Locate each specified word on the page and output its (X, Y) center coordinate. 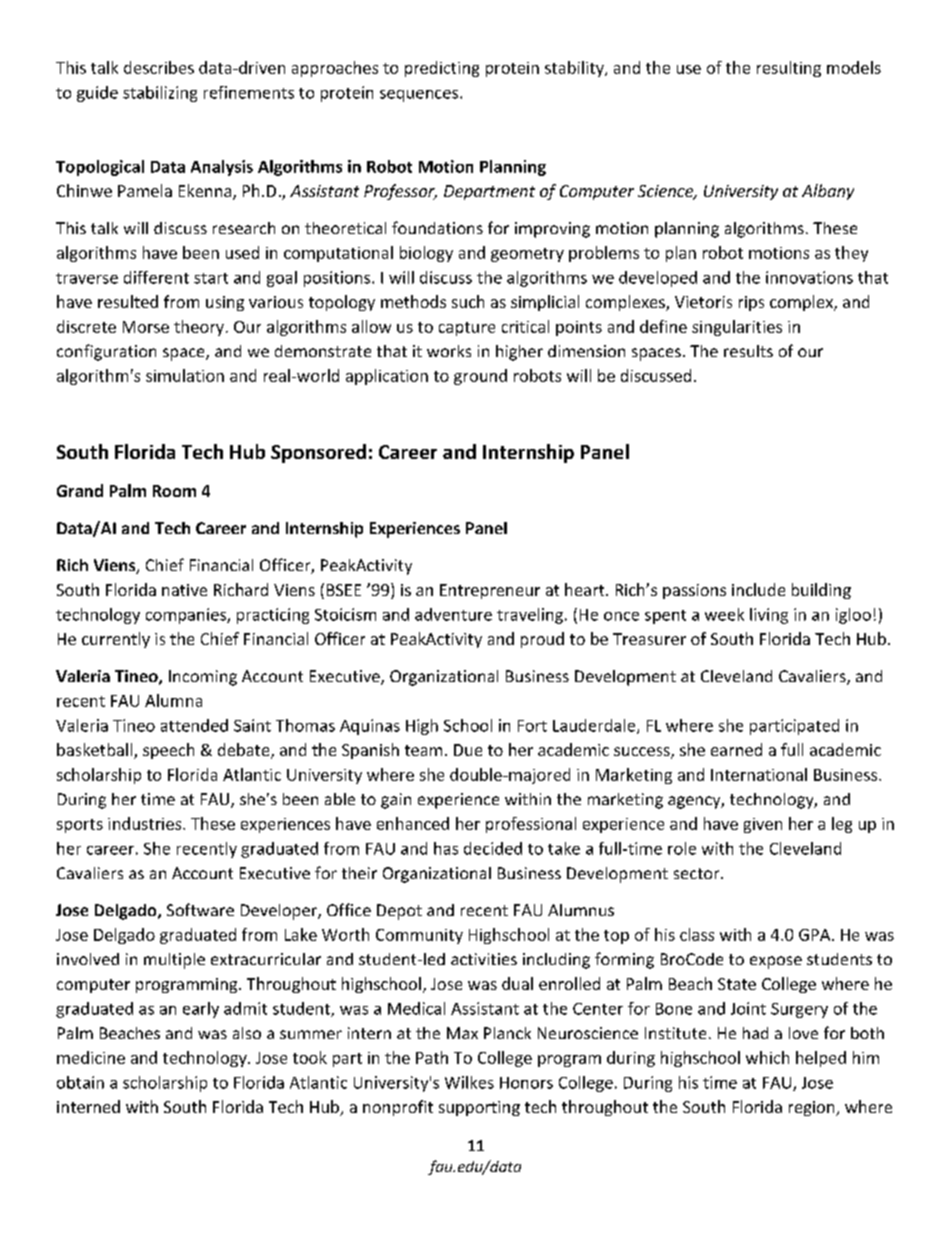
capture (467, 329)
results (748, 351)
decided (493, 848)
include (758, 589)
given (763, 825)
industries (146, 823)
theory (199, 328)
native (184, 590)
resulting (789, 69)
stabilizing (160, 94)
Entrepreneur (490, 591)
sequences (420, 96)
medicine (91, 1057)
